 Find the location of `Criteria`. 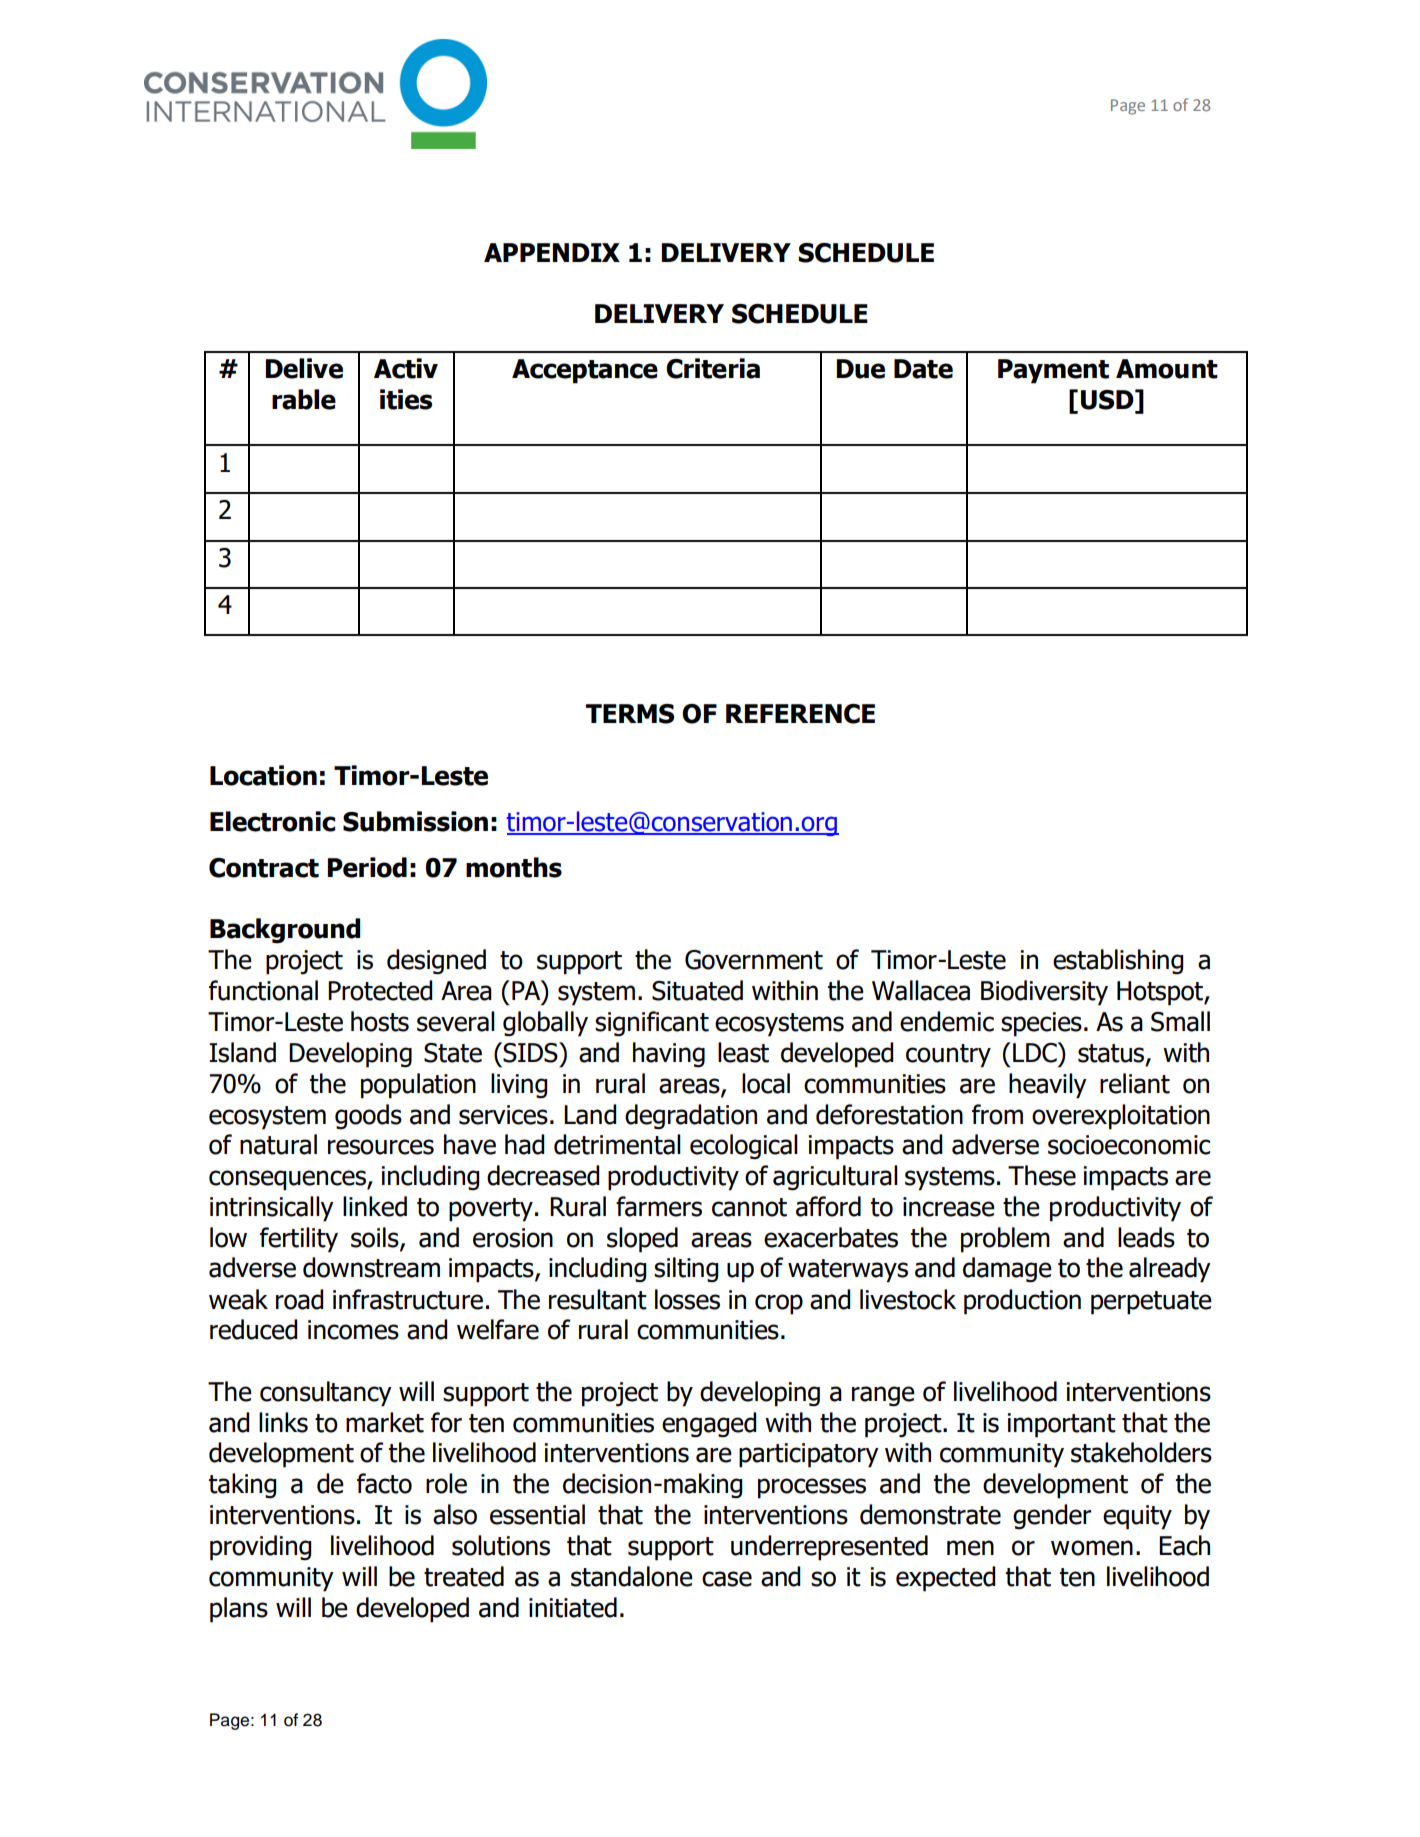

Criteria is located at coordinates (713, 368).
